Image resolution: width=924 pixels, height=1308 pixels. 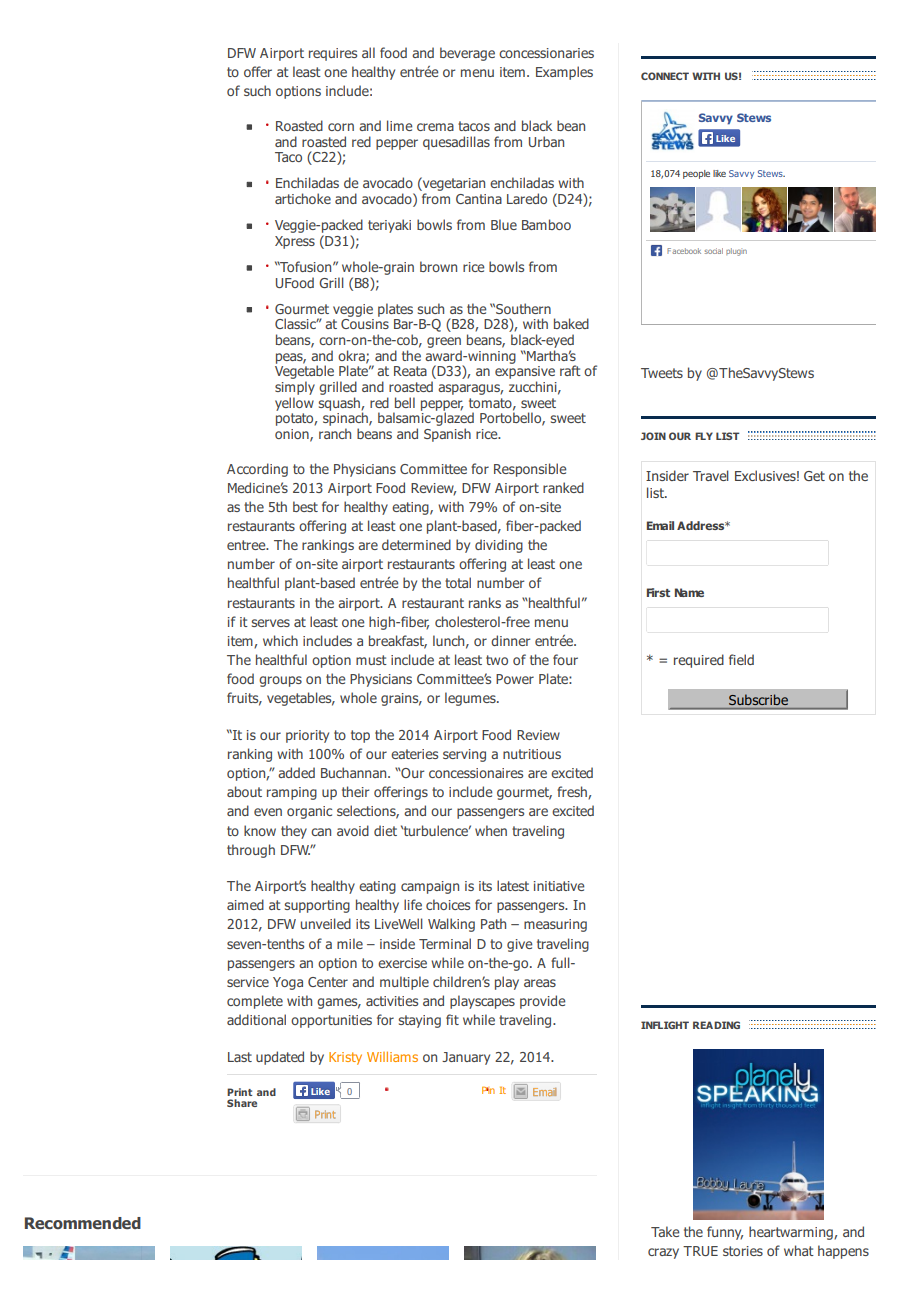 What do you see at coordinates (333, 54) in the page?
I see `requires` at bounding box center [333, 54].
